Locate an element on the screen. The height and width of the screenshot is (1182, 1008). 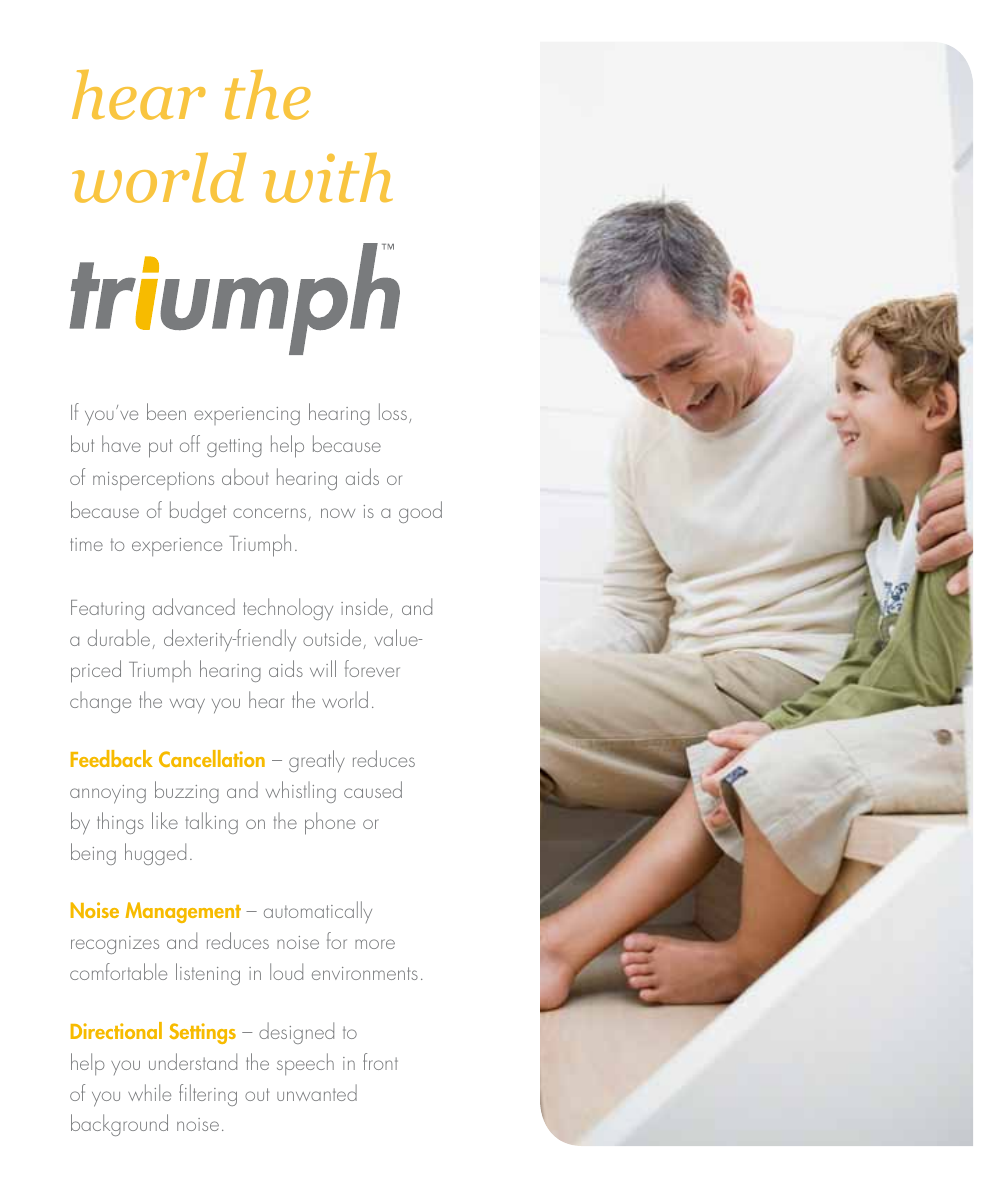
loss is located at coordinates (393, 411).
